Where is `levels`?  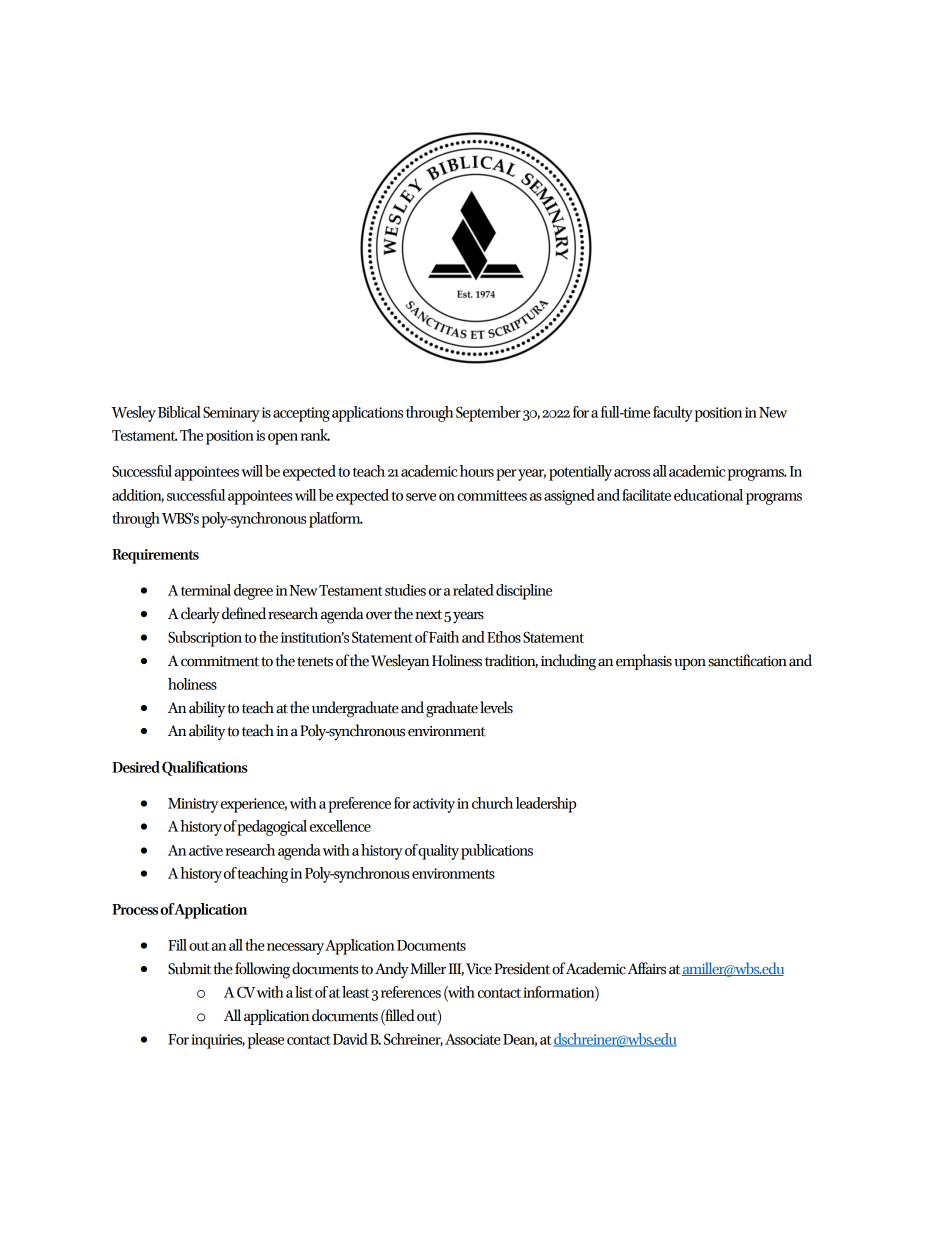 levels is located at coordinates (496, 707).
